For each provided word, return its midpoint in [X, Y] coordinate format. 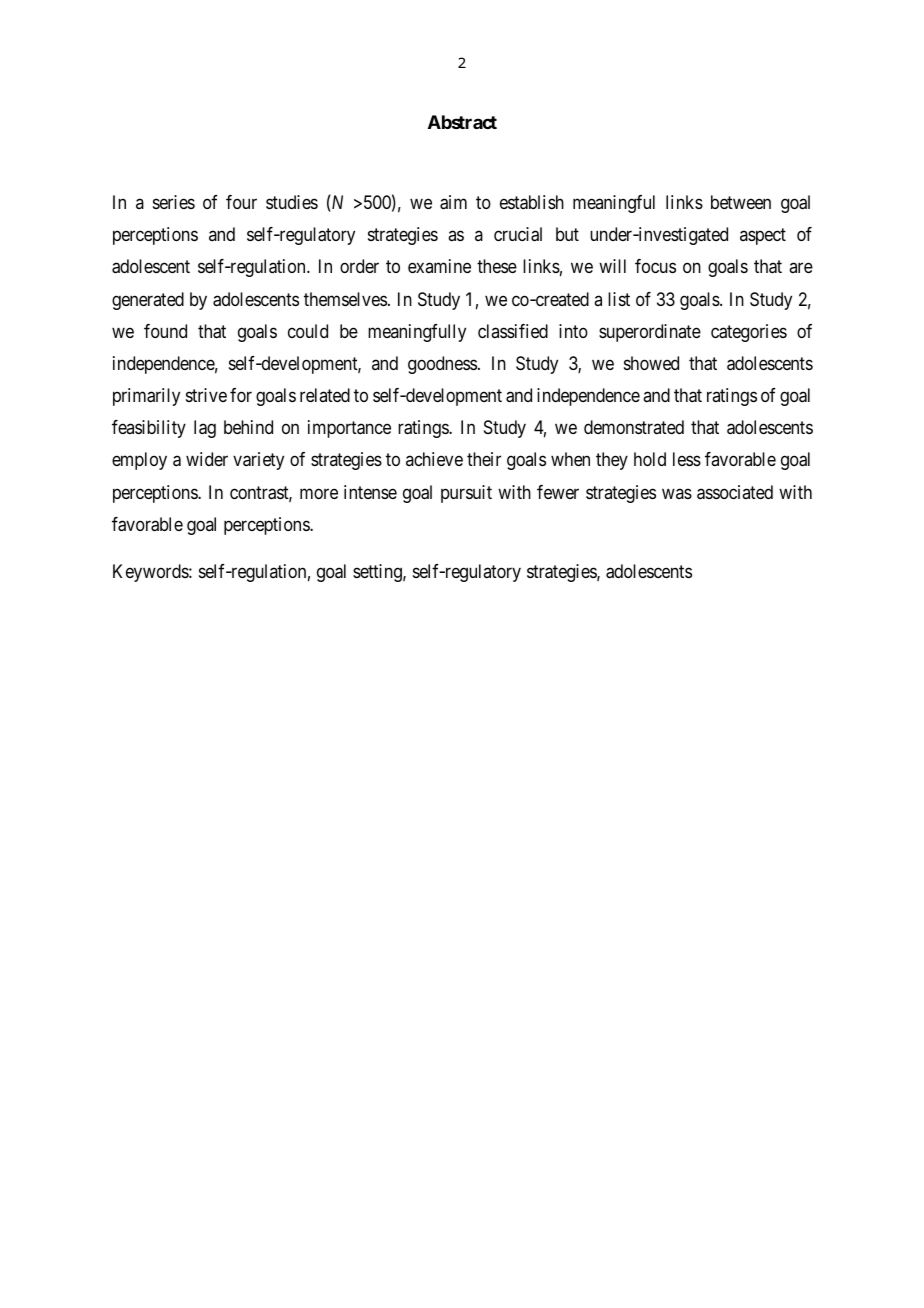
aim [453, 202]
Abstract [462, 122]
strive [206, 395]
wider [207, 459]
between [741, 202]
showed [651, 363]
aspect [763, 237]
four [241, 202]
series [174, 202]
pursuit [466, 494]
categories [749, 333]
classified [513, 331]
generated [148, 301]
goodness [442, 365]
